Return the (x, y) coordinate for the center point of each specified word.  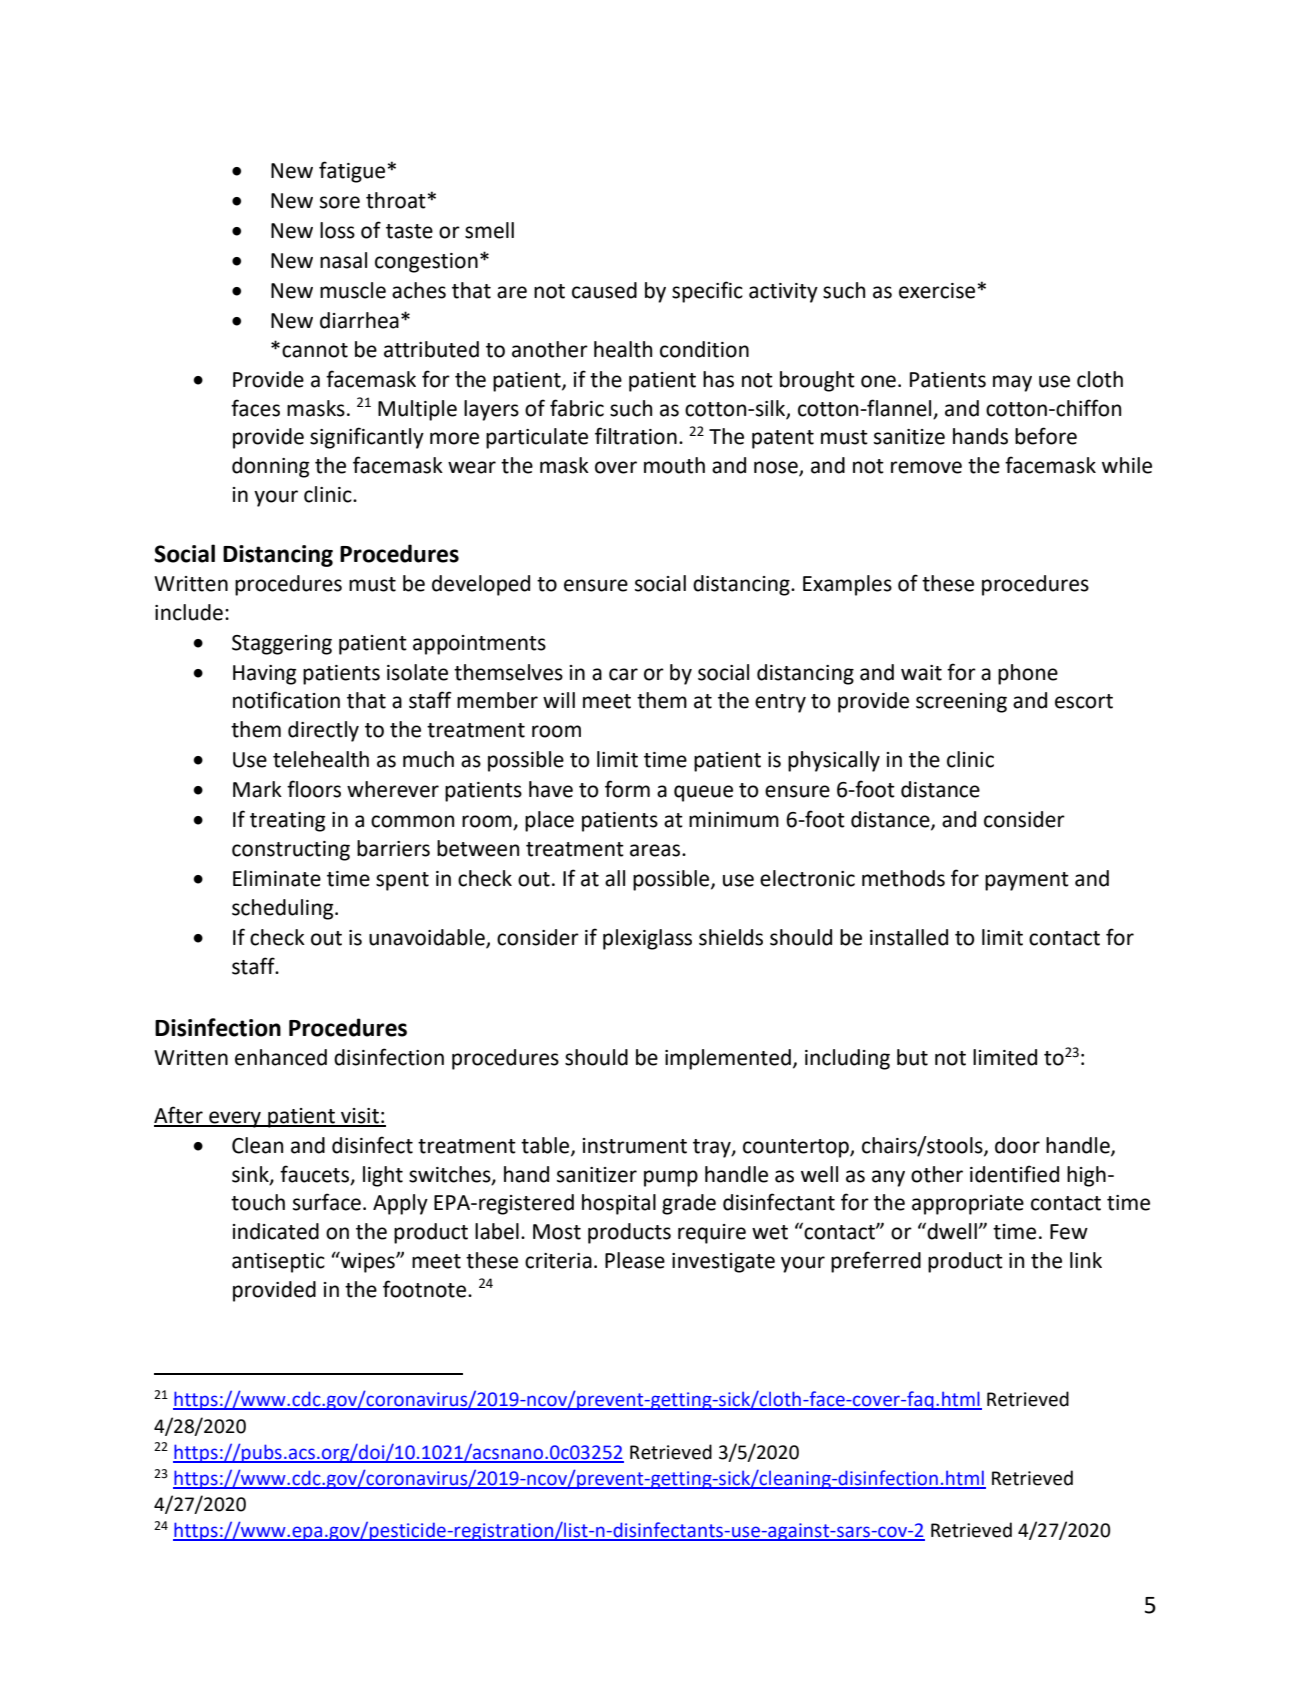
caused (604, 290)
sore (340, 202)
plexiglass (647, 939)
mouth (674, 465)
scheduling (284, 909)
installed (909, 937)
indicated (276, 1231)
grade (689, 1204)
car (623, 674)
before (1046, 436)
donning (271, 467)
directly (323, 731)
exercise (937, 291)
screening (961, 703)
